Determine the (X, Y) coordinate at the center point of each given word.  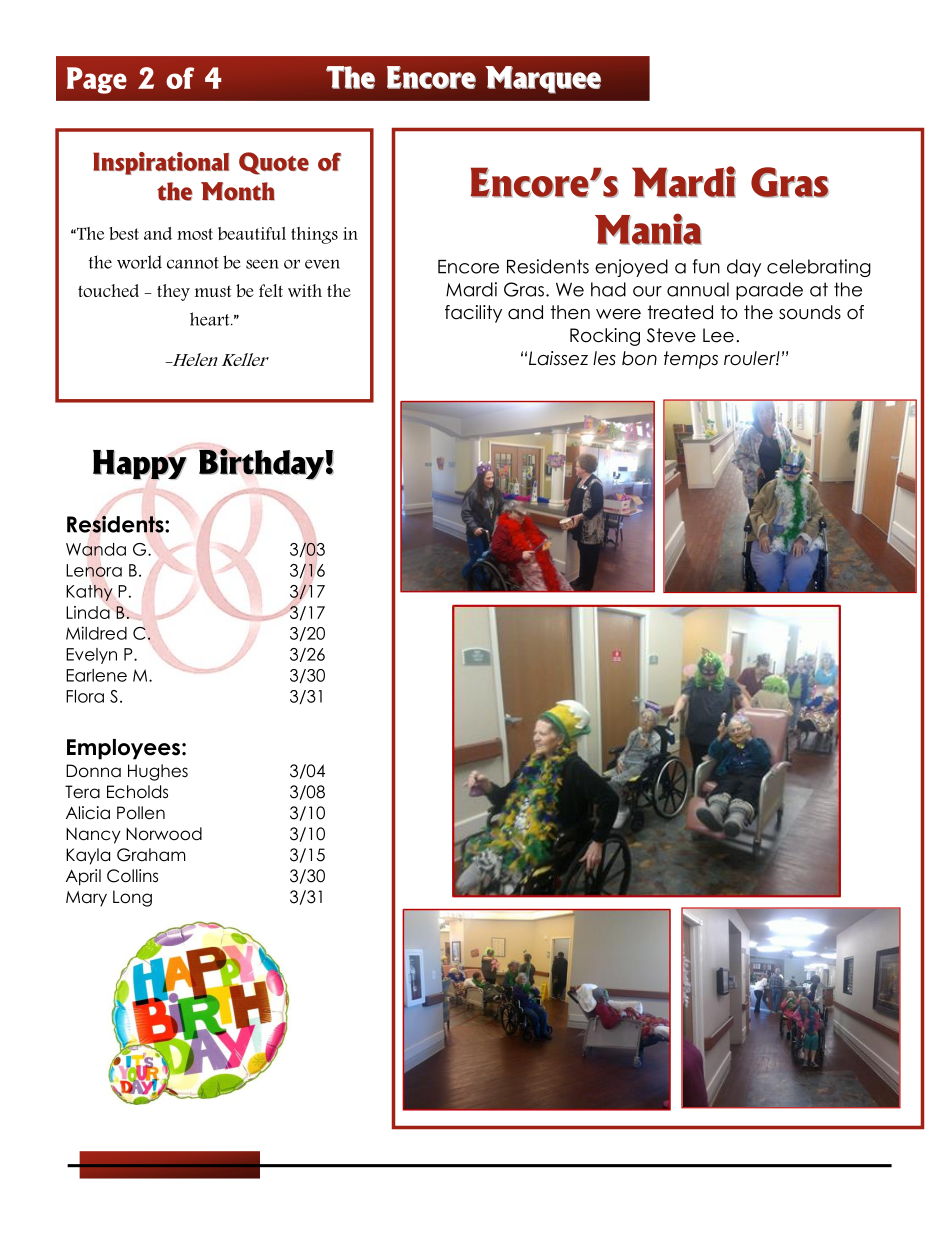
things (314, 235)
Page (97, 80)
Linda (88, 612)
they (173, 292)
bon (639, 358)
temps (691, 360)
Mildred (96, 633)
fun (706, 266)
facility (473, 314)
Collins (132, 876)
